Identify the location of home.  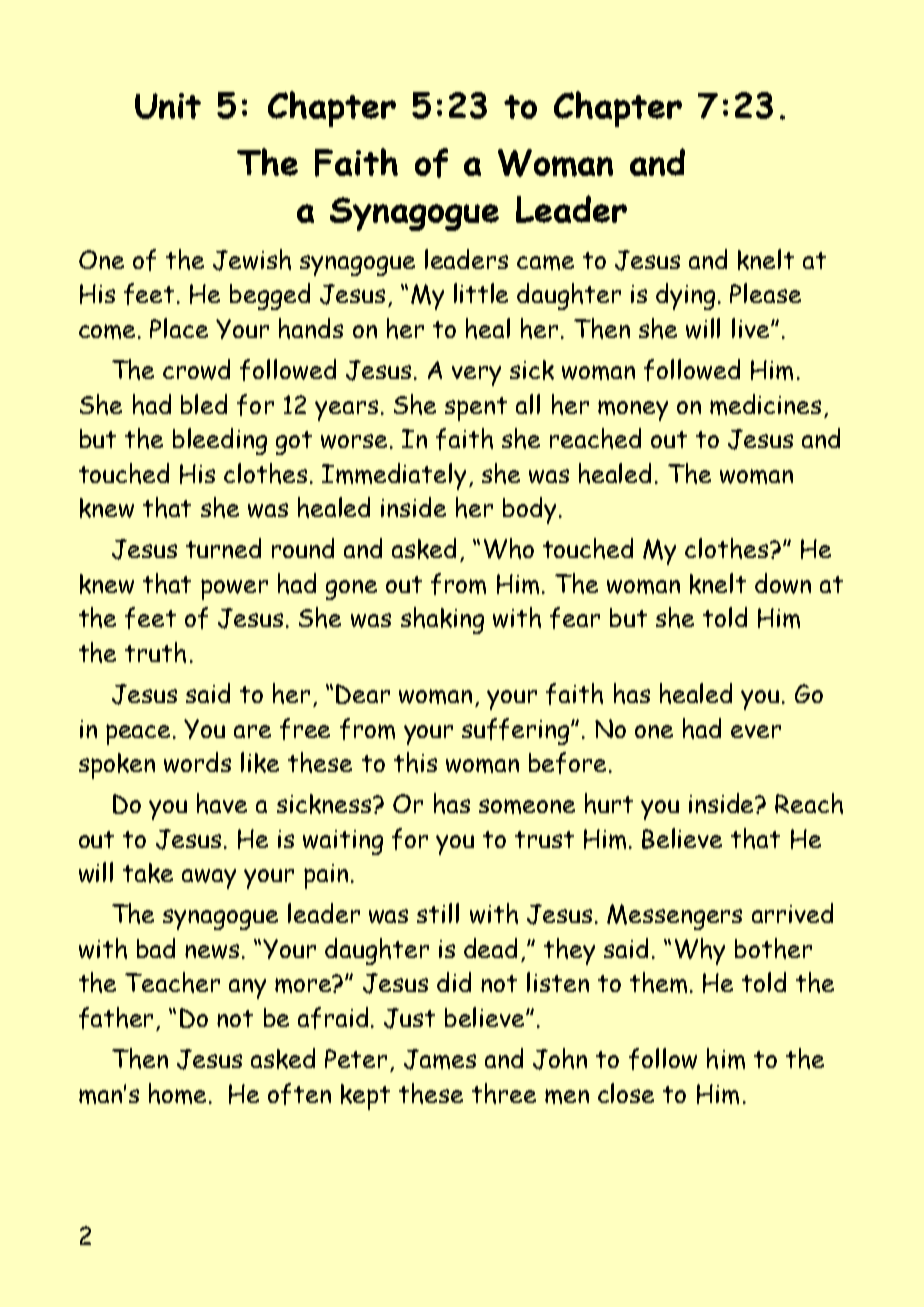
(177, 1093).
